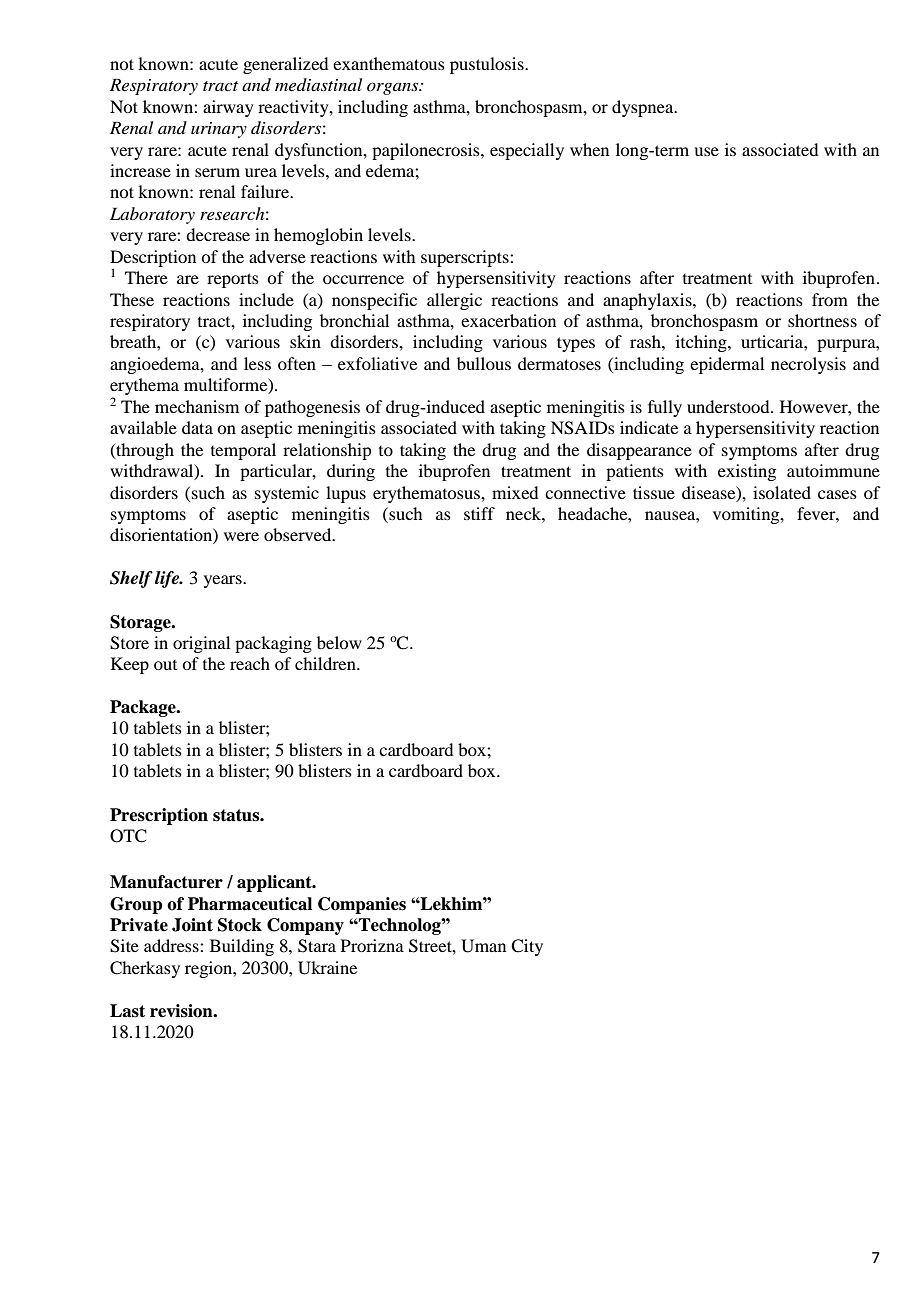  Describe the element at coordinates (233, 280) in the page. I see `reports` at that location.
